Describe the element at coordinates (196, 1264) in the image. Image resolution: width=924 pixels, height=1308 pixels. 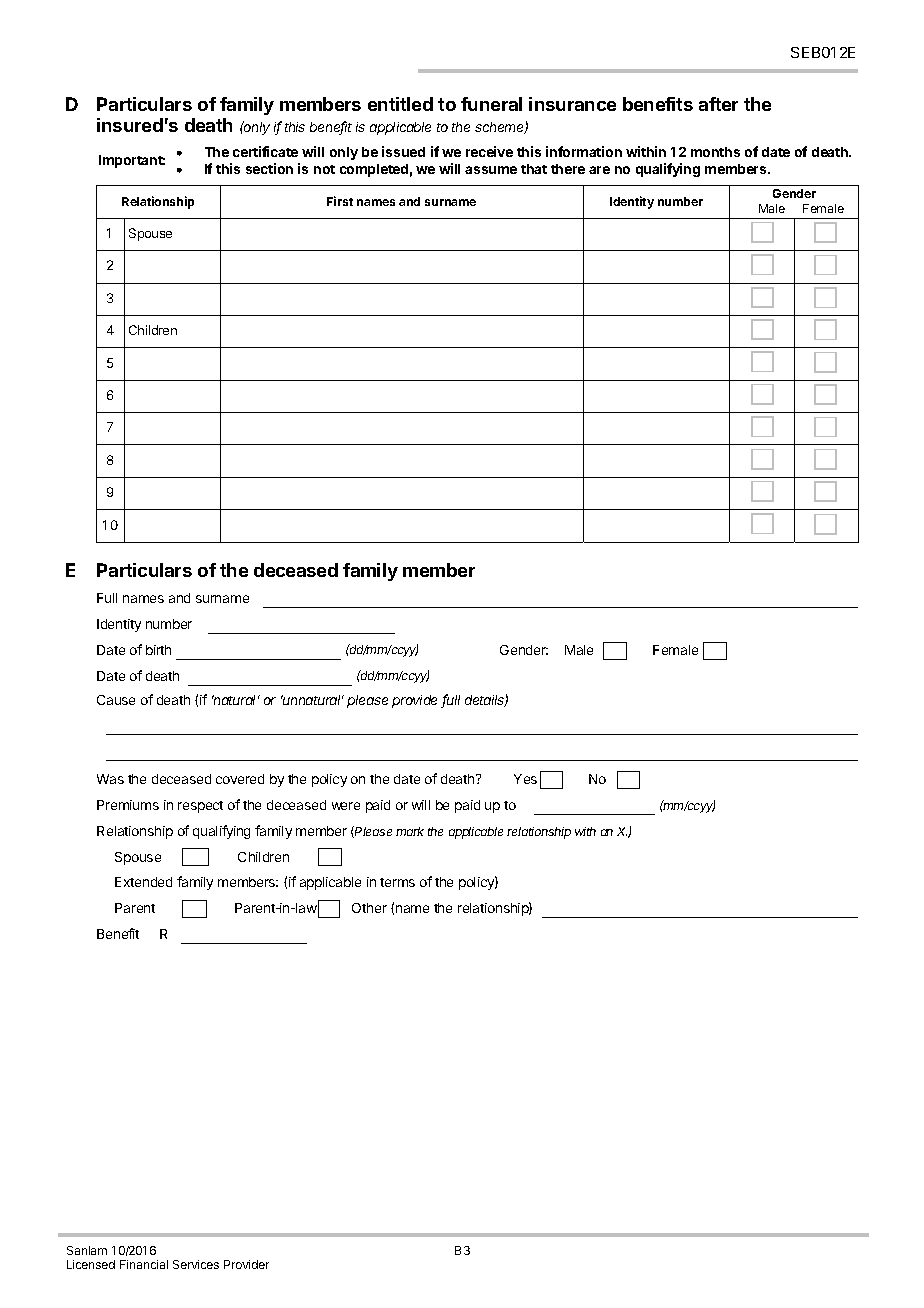
I see `Services` at that location.
